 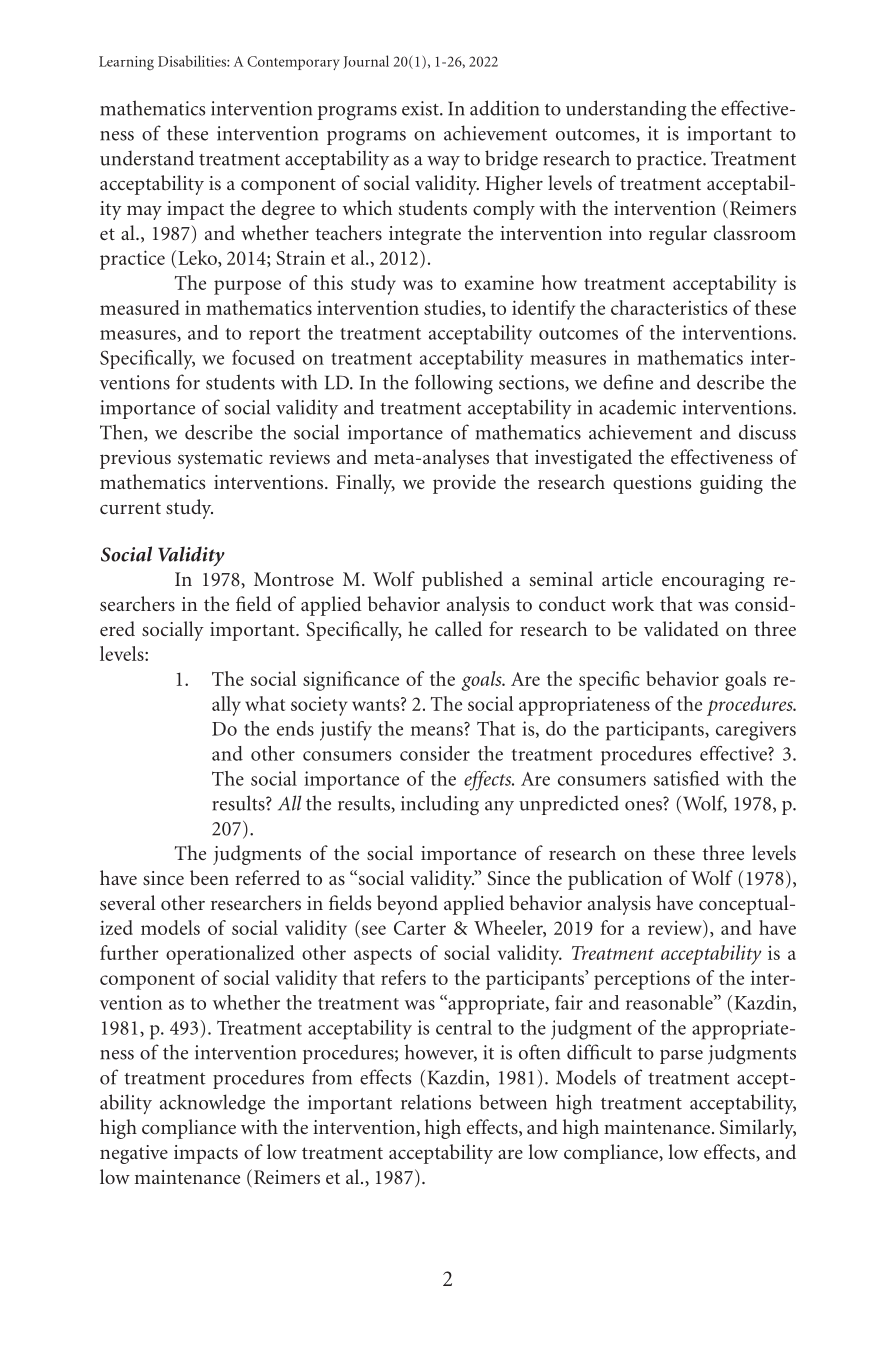 I want to click on negative, so click(x=134, y=1154).
